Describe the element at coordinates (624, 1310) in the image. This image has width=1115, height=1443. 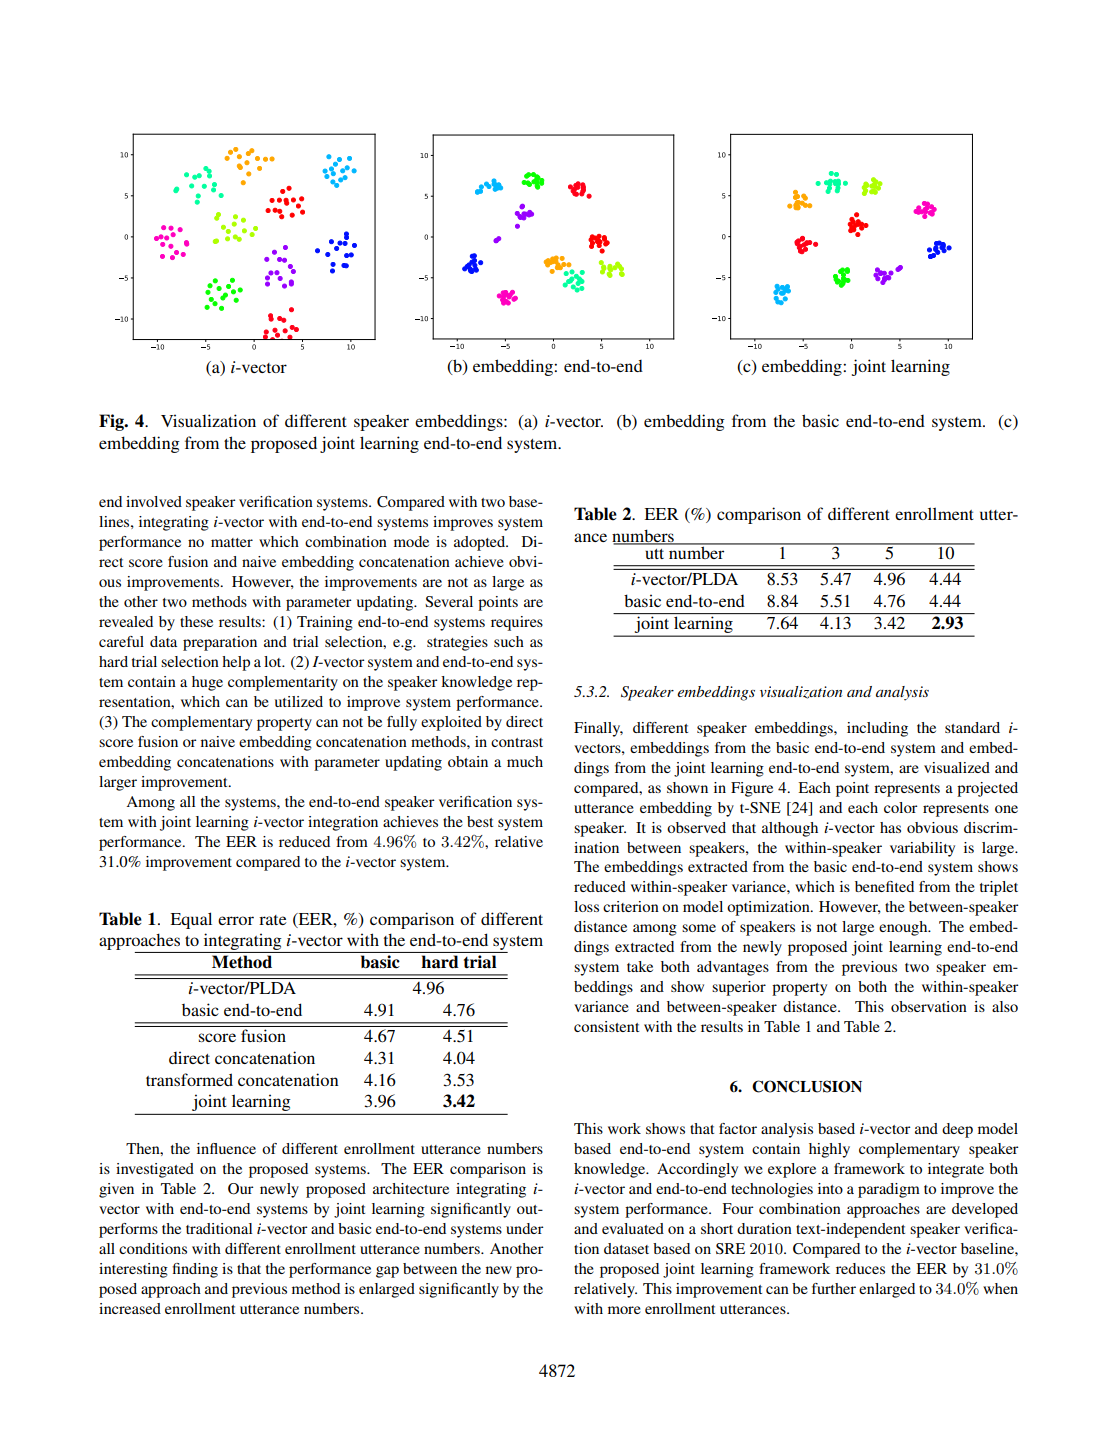
I see `more` at that location.
